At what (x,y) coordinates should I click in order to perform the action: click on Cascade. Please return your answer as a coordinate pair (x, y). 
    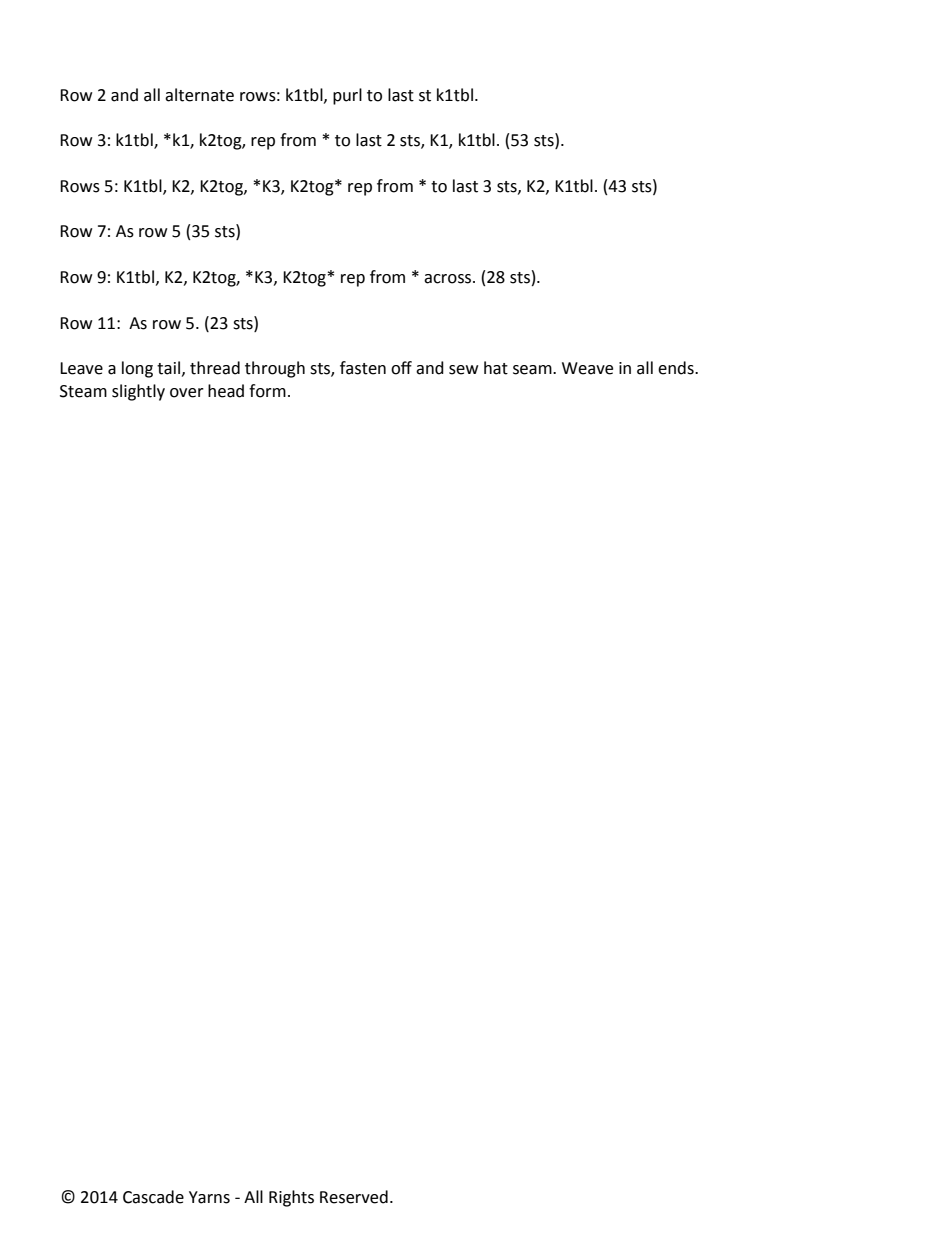
    Looking at the image, I should click on (153, 1197).
